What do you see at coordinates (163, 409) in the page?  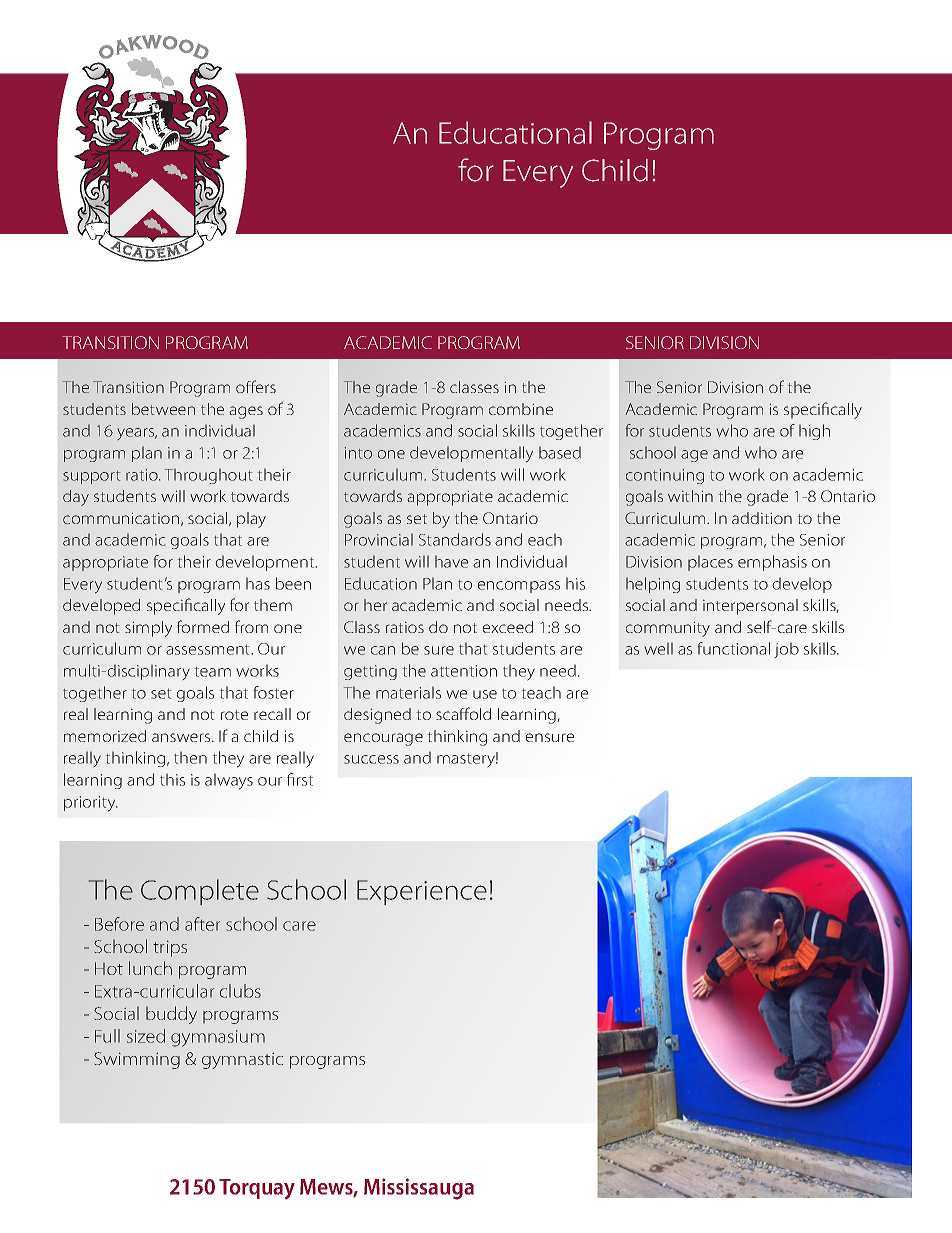 I see `between` at bounding box center [163, 409].
